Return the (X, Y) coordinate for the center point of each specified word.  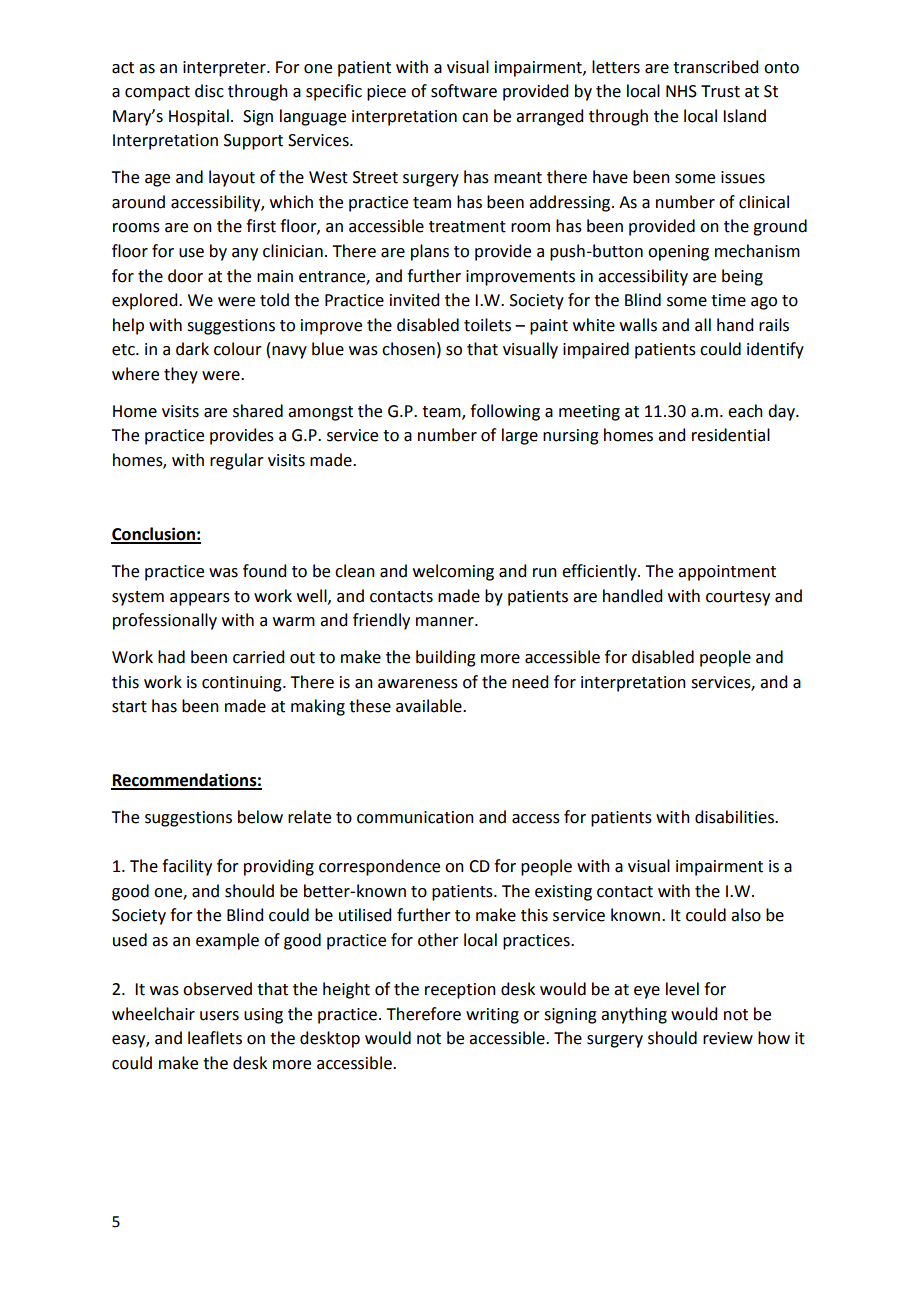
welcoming (453, 572)
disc (209, 91)
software (464, 91)
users (219, 1016)
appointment (727, 573)
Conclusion (154, 535)
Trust (720, 91)
